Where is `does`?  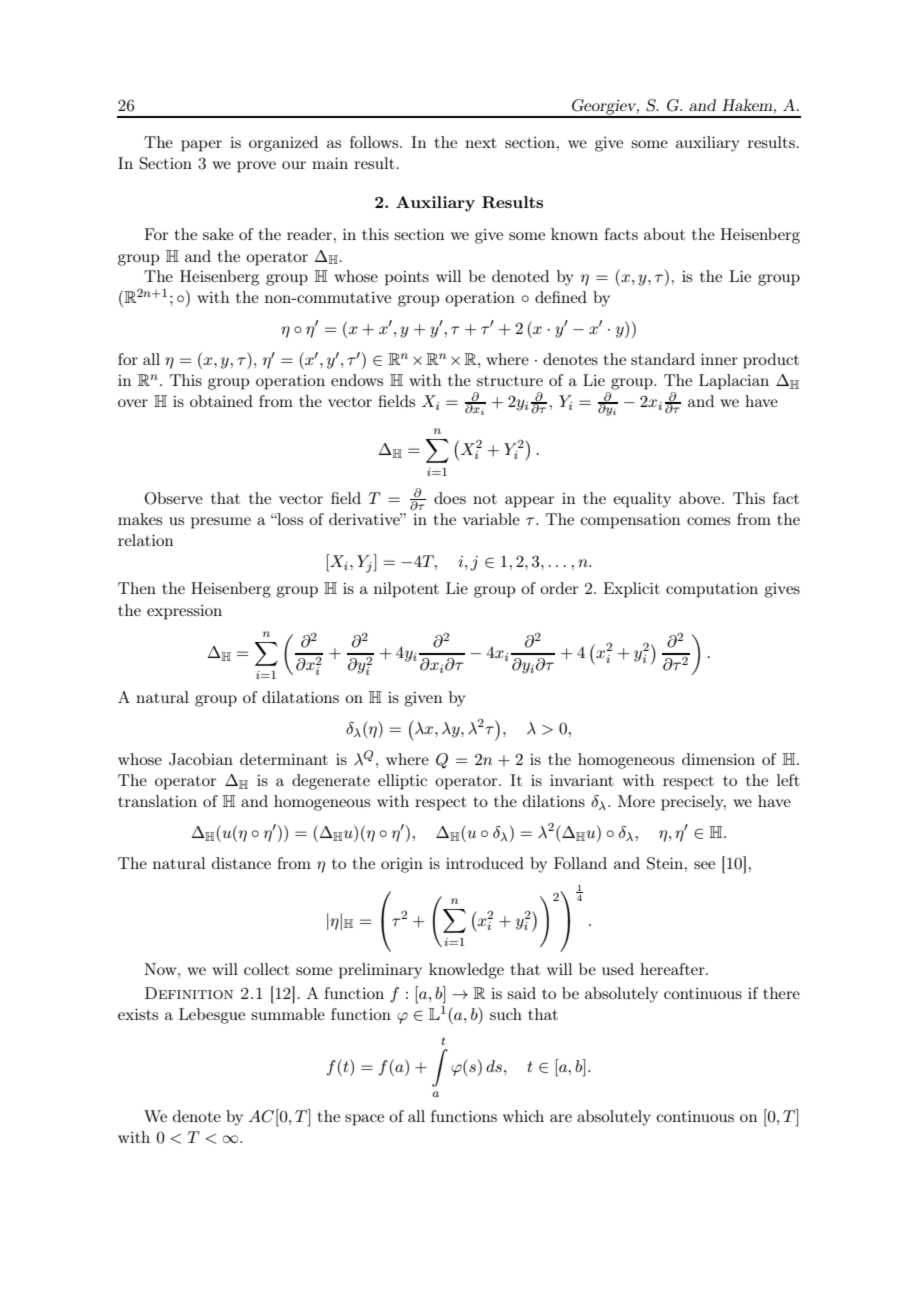
does is located at coordinates (450, 498).
